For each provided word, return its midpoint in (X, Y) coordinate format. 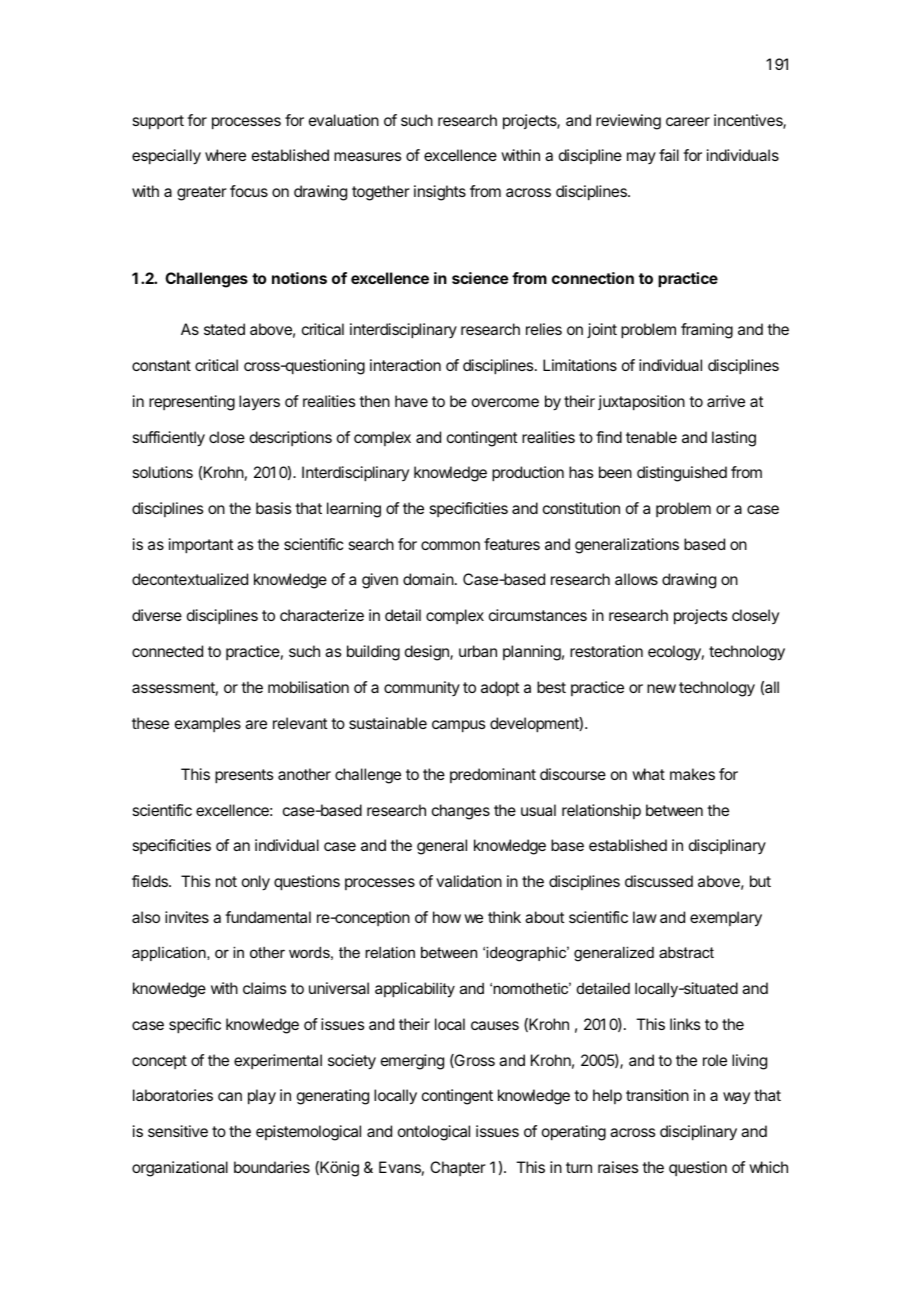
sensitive (178, 1131)
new (661, 688)
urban (478, 651)
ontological (434, 1133)
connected (167, 651)
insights (440, 193)
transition (657, 1095)
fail (669, 155)
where (225, 155)
